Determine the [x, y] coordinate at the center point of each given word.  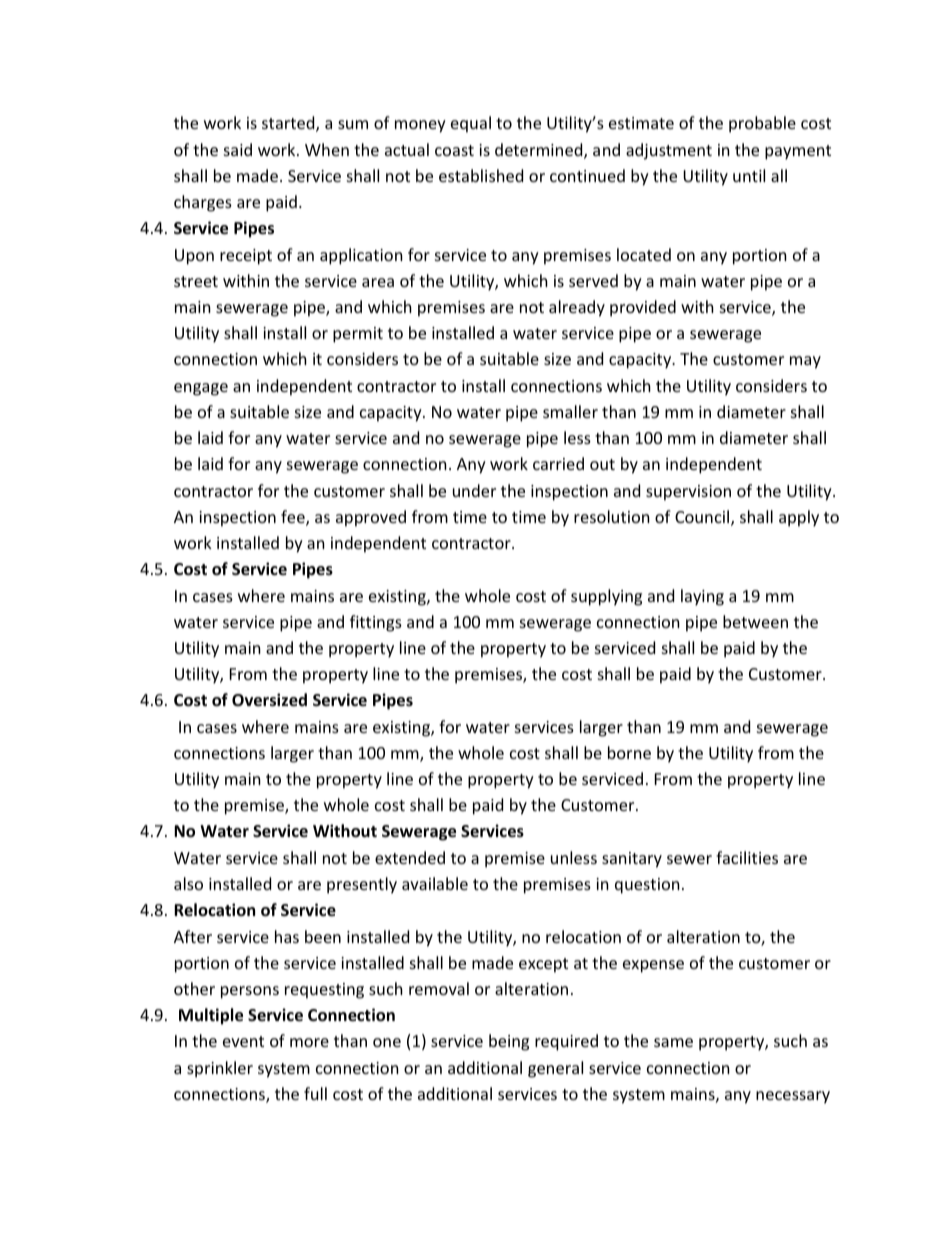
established [481, 175]
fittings [376, 623]
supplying [606, 597]
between [755, 621]
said [238, 149]
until [749, 175]
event [243, 1041]
